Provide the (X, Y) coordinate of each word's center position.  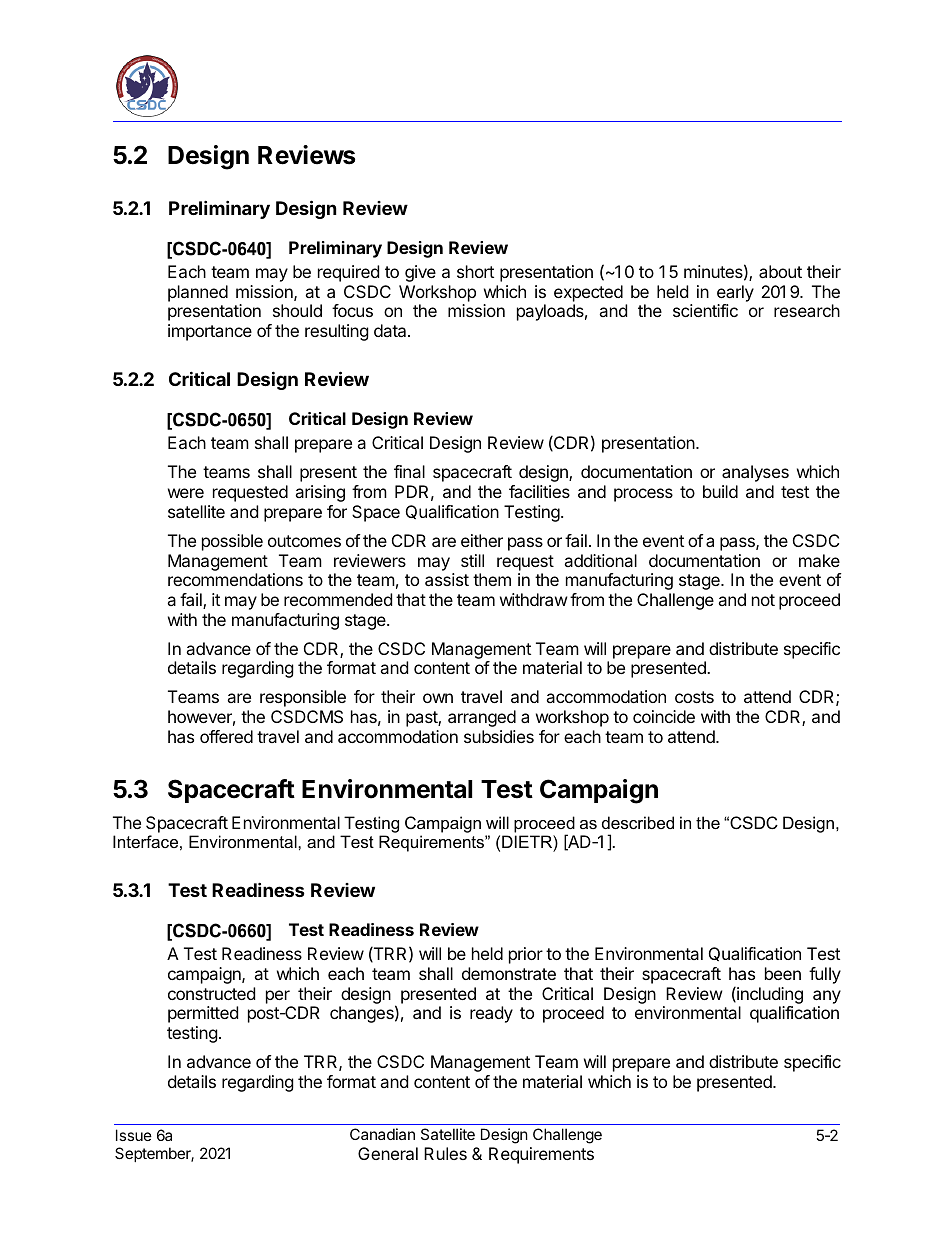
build (720, 491)
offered (226, 736)
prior (526, 955)
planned (198, 293)
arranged (482, 718)
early (735, 293)
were (186, 493)
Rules (445, 1153)
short (475, 271)
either (482, 540)
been (783, 973)
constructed (211, 993)
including (769, 997)
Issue (134, 1135)
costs (694, 697)
